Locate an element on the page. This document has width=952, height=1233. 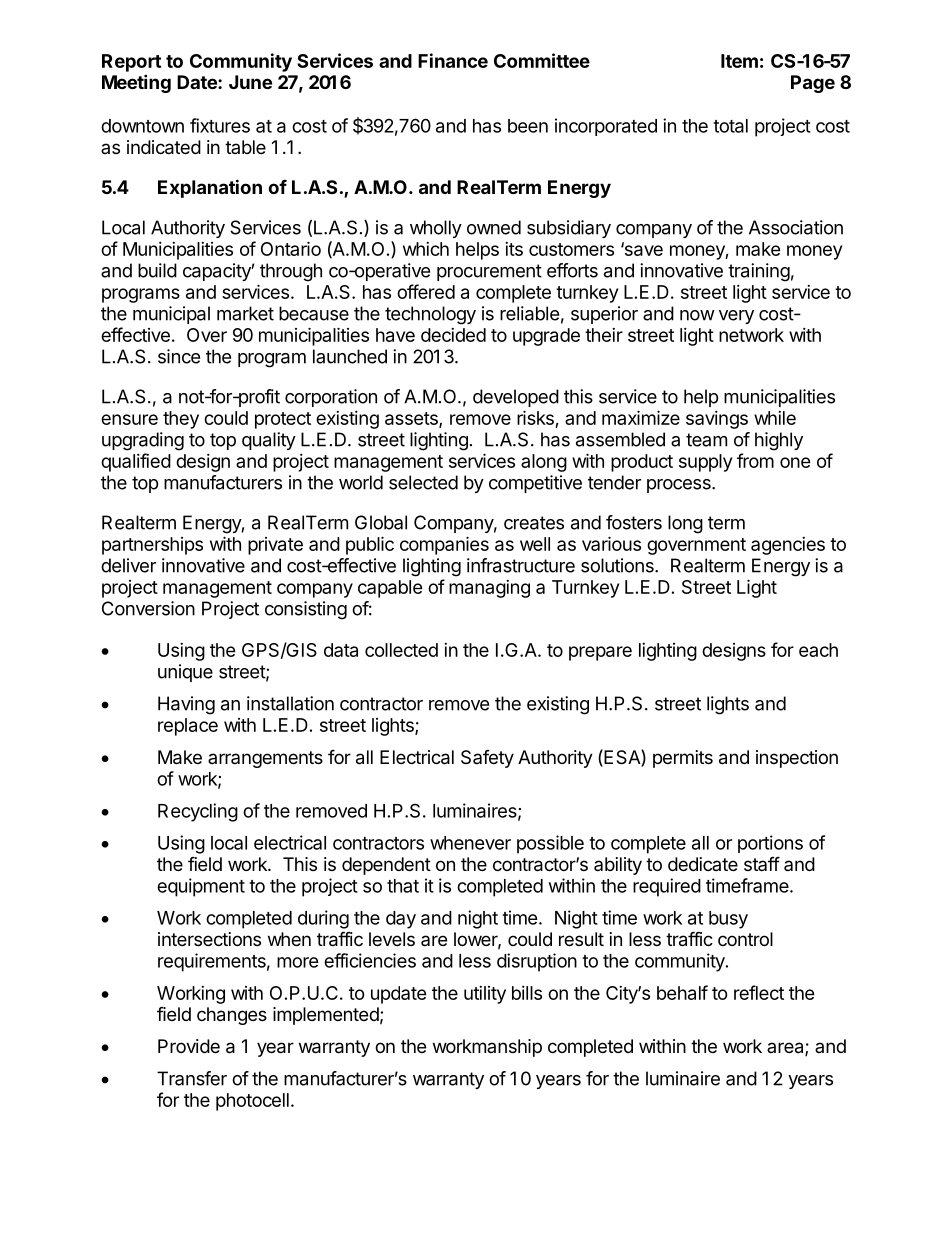
Item is located at coordinates (739, 61).
